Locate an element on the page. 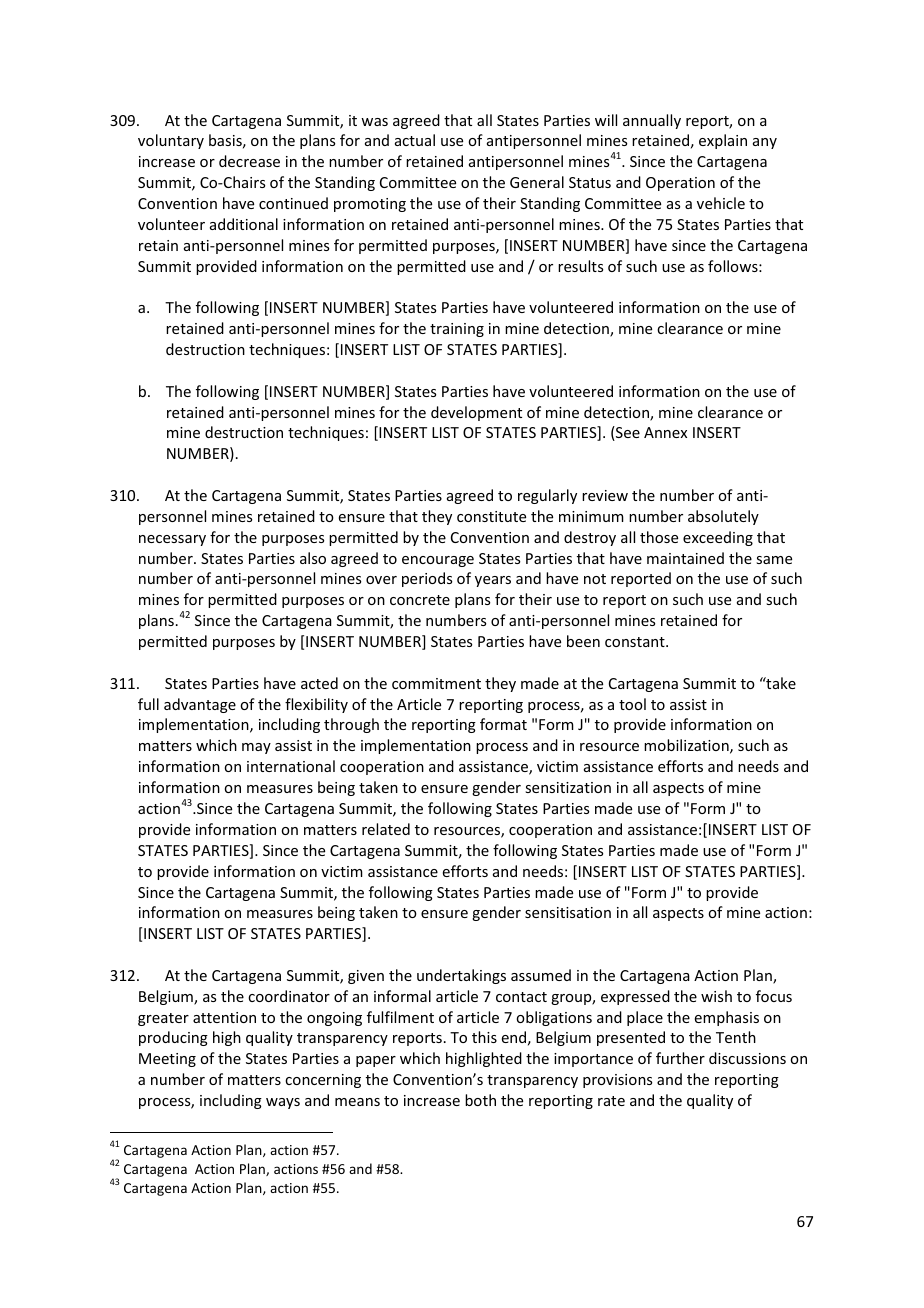  Meeting is located at coordinates (167, 1060).
